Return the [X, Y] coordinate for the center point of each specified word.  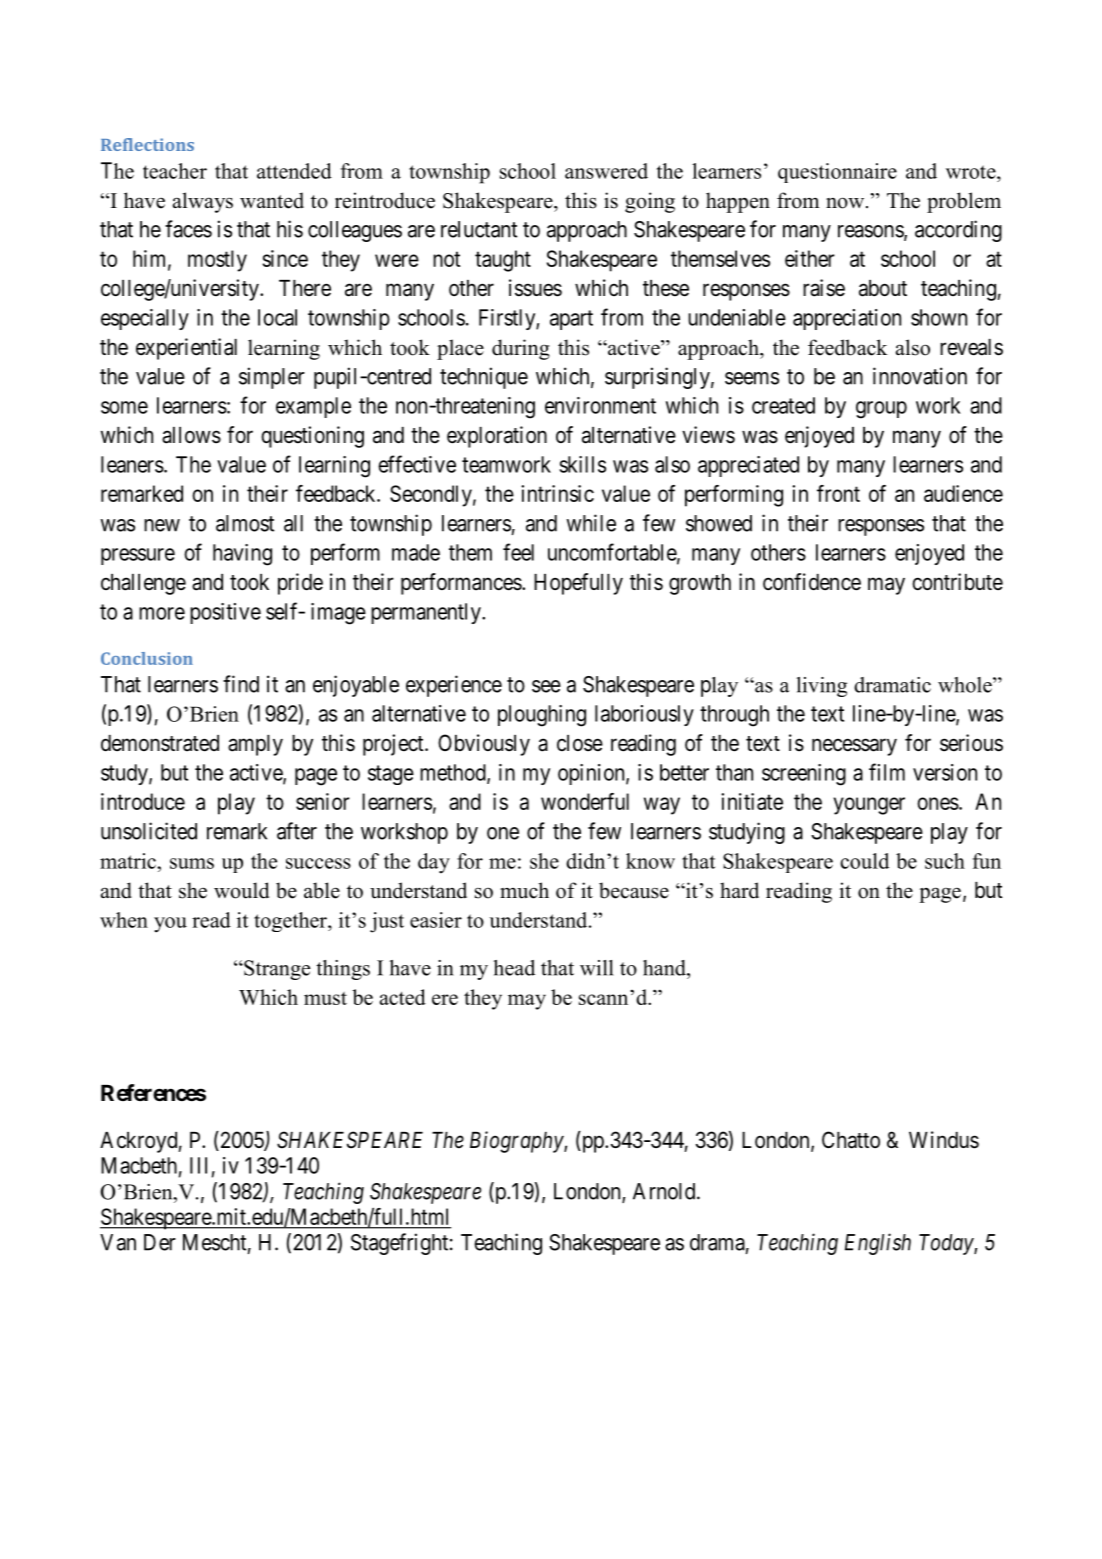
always [203, 202]
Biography [517, 1142]
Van [118, 1242]
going [650, 202]
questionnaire [837, 173]
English [878, 1244]
